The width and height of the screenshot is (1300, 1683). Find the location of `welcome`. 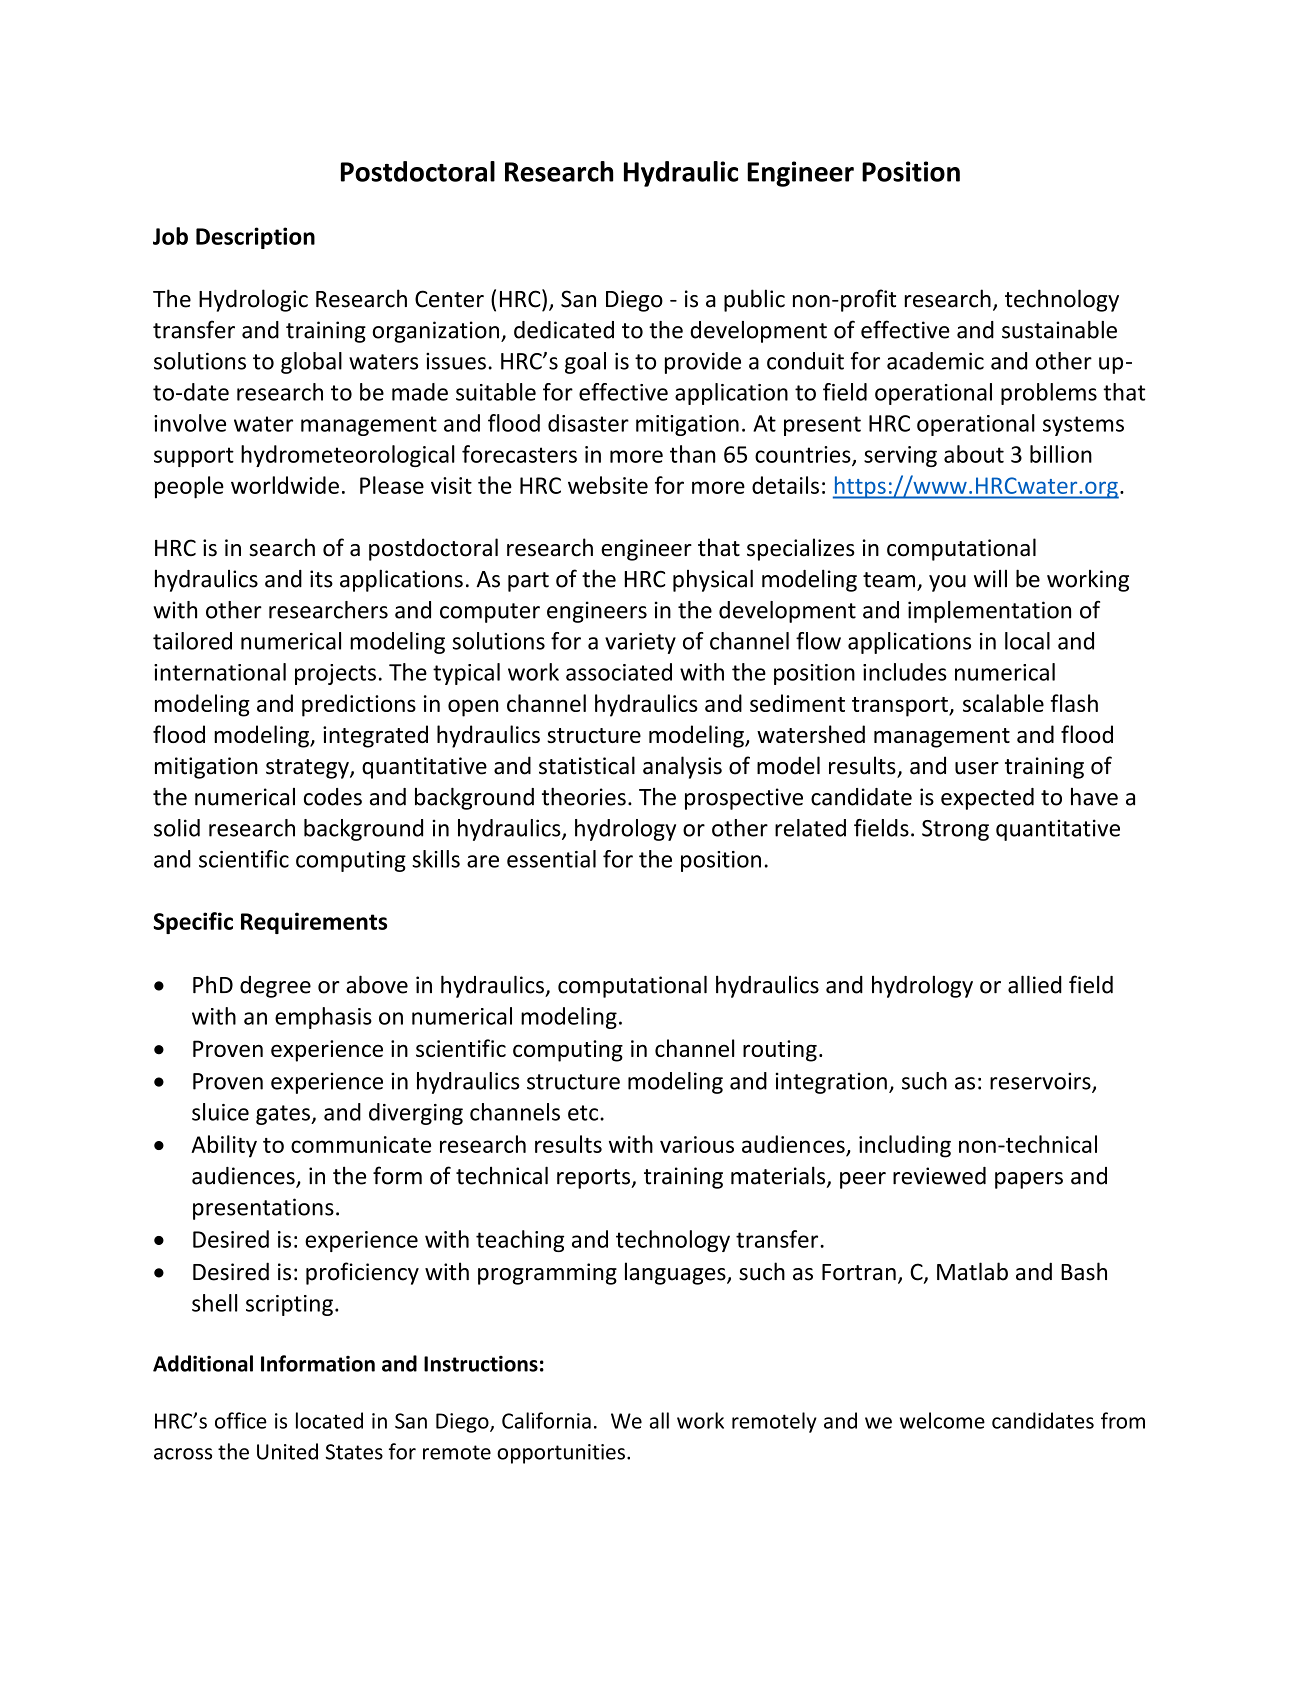

welcome is located at coordinates (942, 1420).
